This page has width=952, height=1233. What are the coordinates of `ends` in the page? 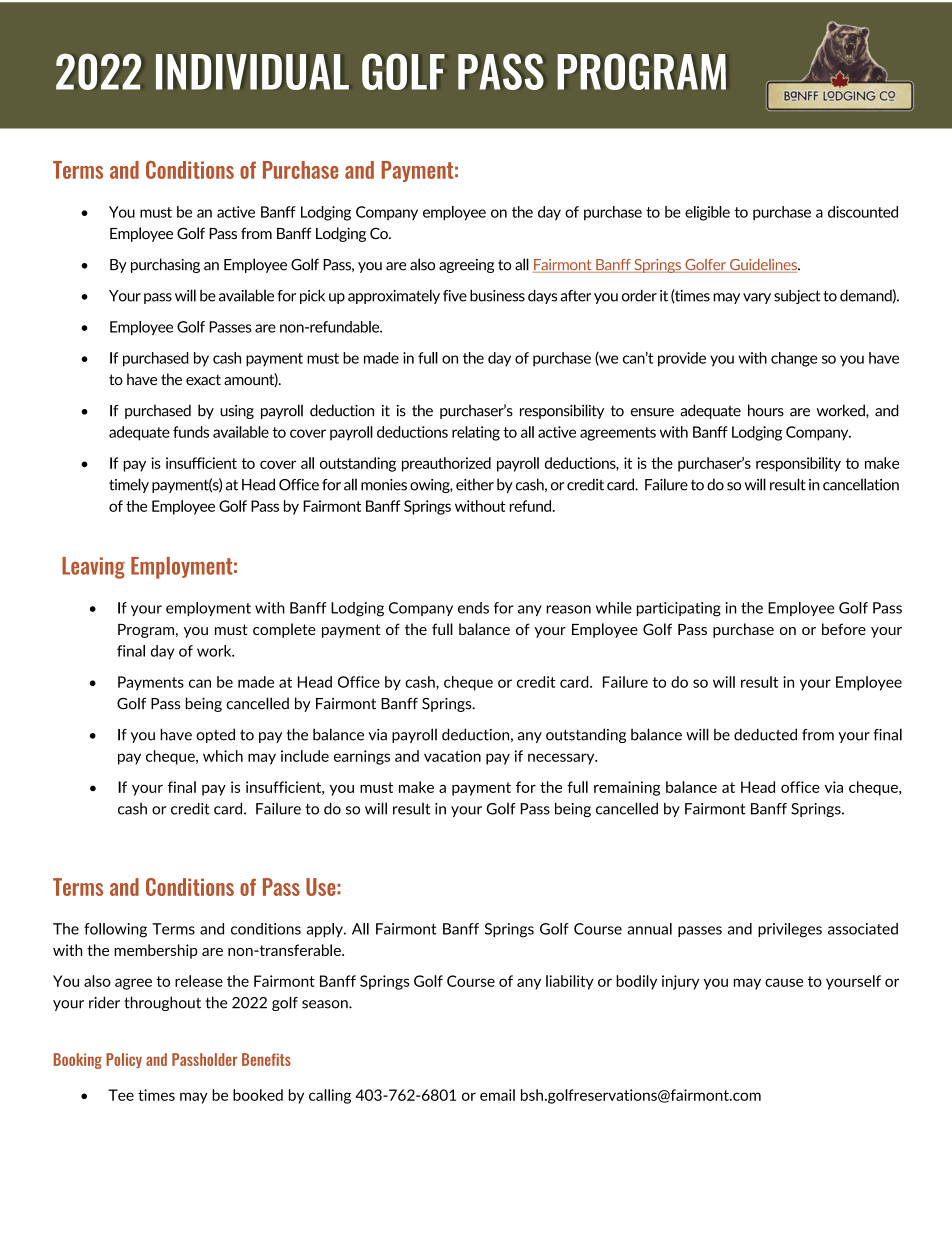 It's located at (473, 608).
